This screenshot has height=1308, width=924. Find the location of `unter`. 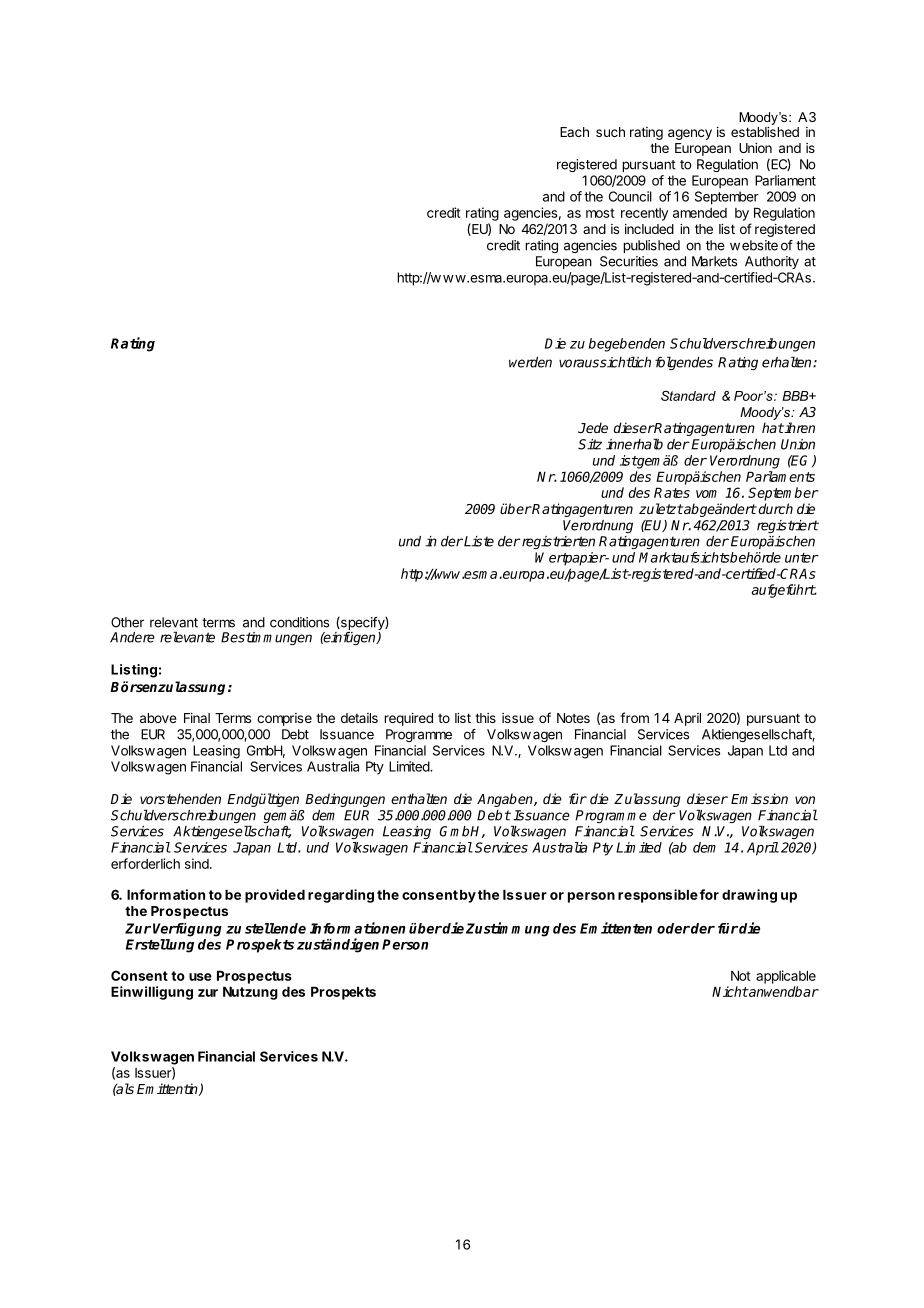

unter is located at coordinates (802, 558).
